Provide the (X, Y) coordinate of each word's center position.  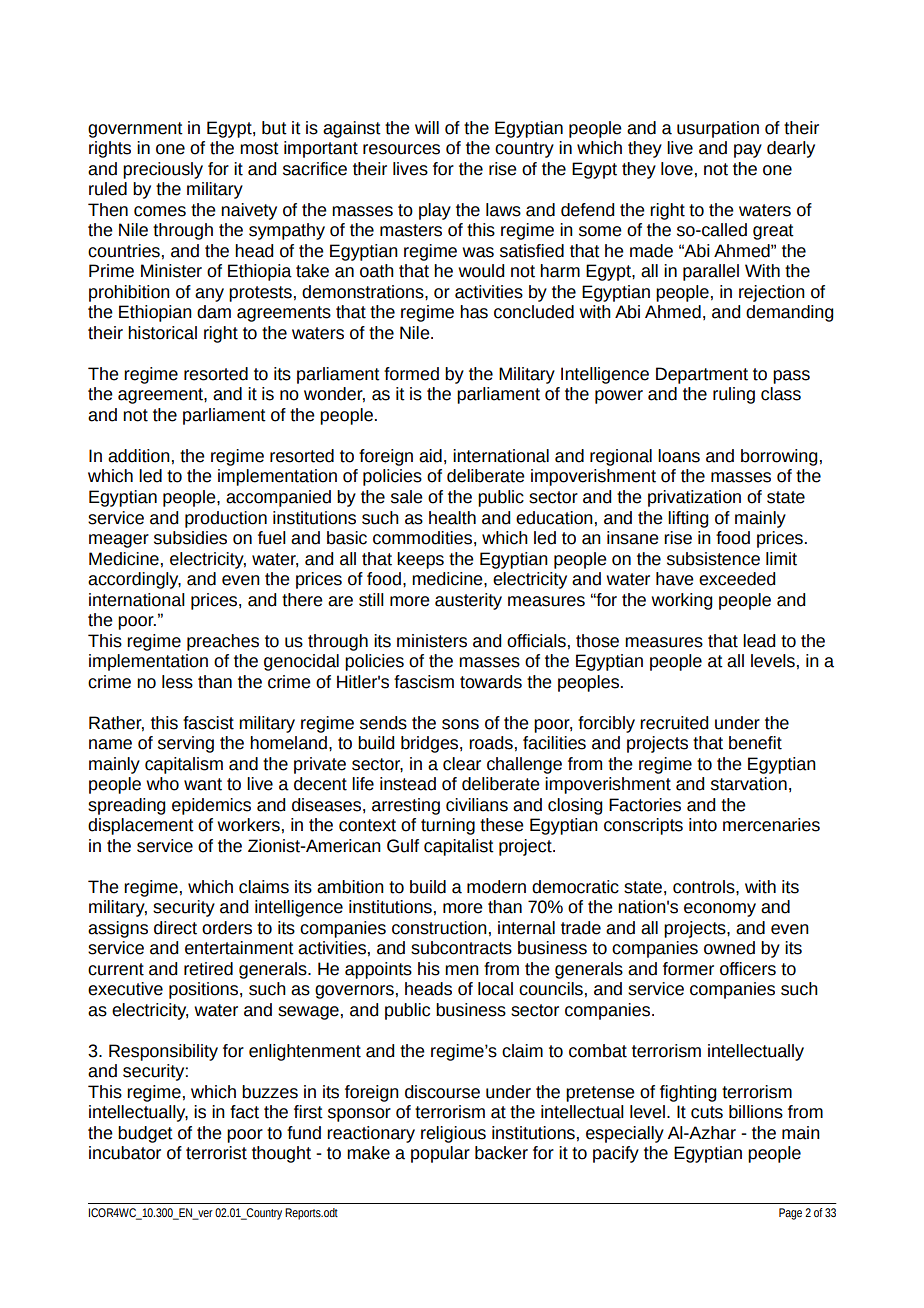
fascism (424, 682)
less (177, 682)
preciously (163, 170)
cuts (707, 1112)
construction (439, 928)
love (677, 169)
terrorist (216, 1153)
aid (430, 456)
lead (759, 641)
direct (175, 928)
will (427, 127)
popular (440, 1154)
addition (139, 456)
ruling (734, 395)
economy (720, 910)
